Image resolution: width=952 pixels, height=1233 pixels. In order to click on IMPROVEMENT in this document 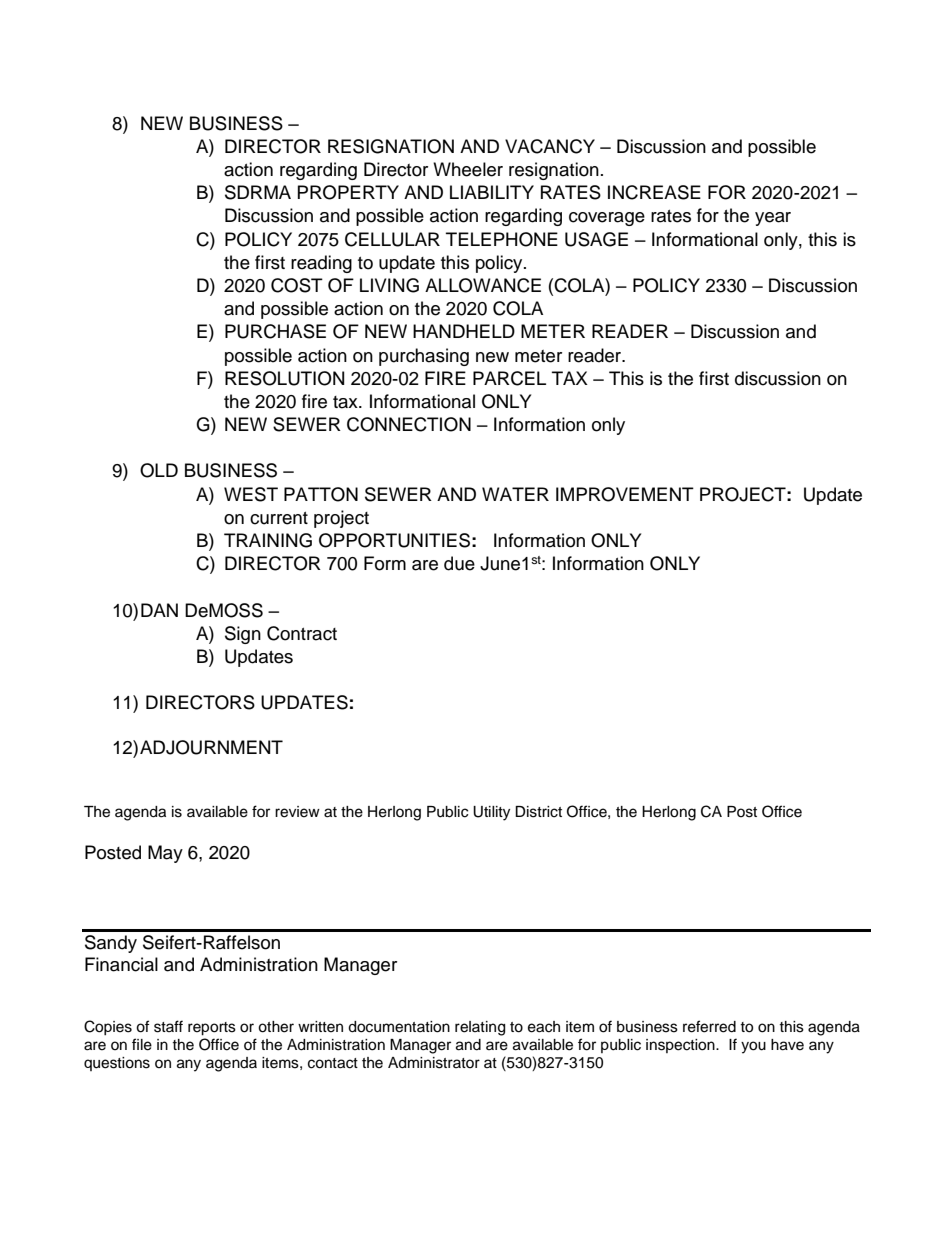, I will do `click(625, 494)`.
